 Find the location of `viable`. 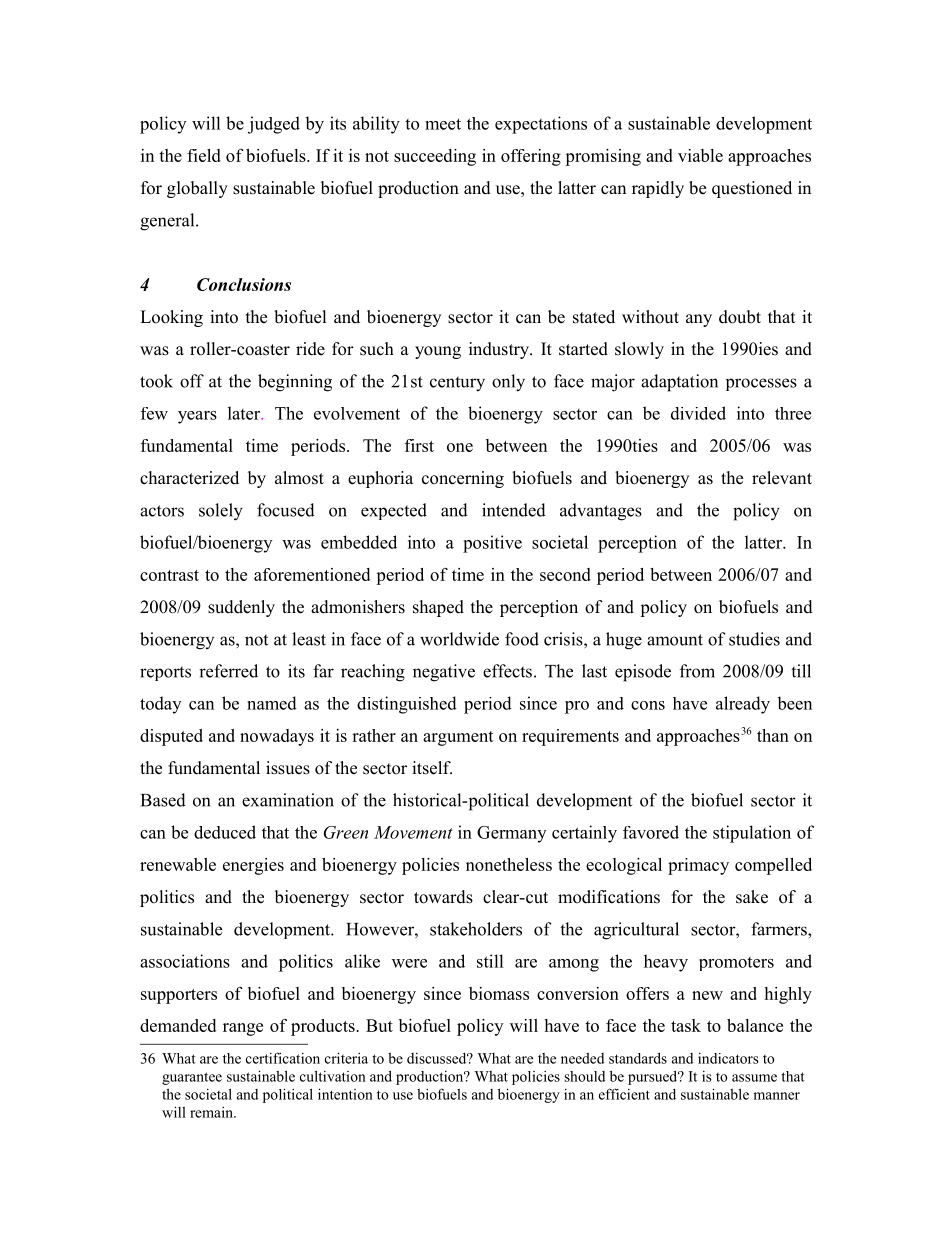

viable is located at coordinates (700, 155).
